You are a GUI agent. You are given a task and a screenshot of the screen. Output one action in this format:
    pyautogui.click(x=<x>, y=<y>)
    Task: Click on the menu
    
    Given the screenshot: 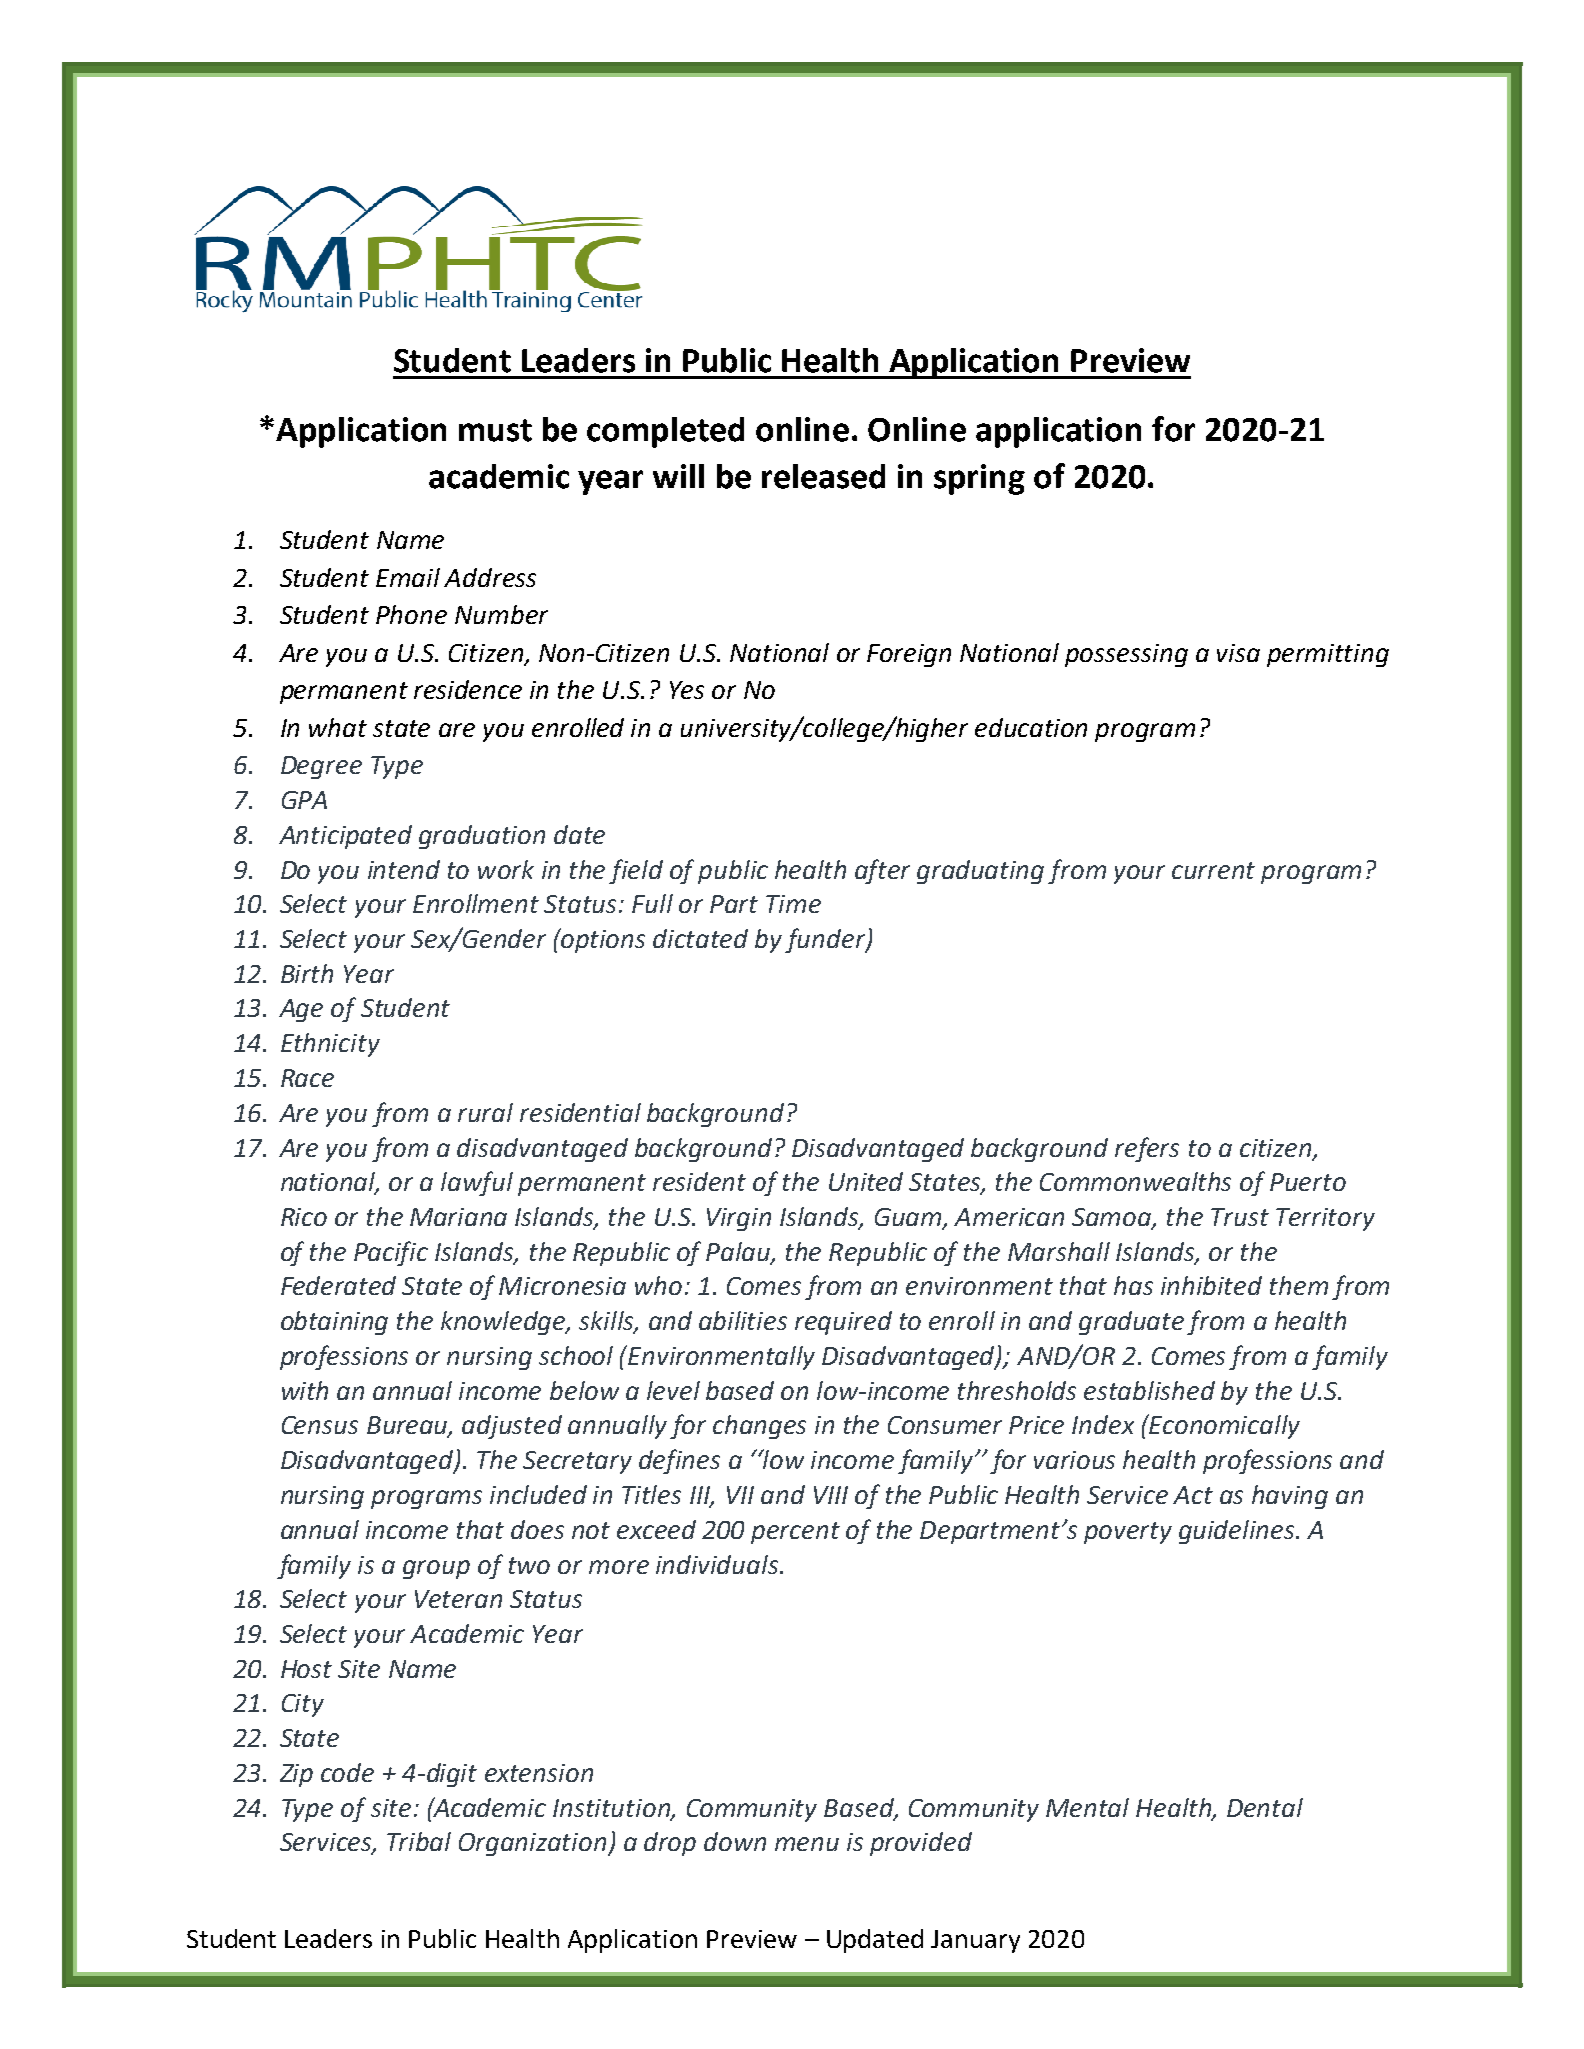 What is the action you would take?
    pyautogui.click(x=807, y=1844)
